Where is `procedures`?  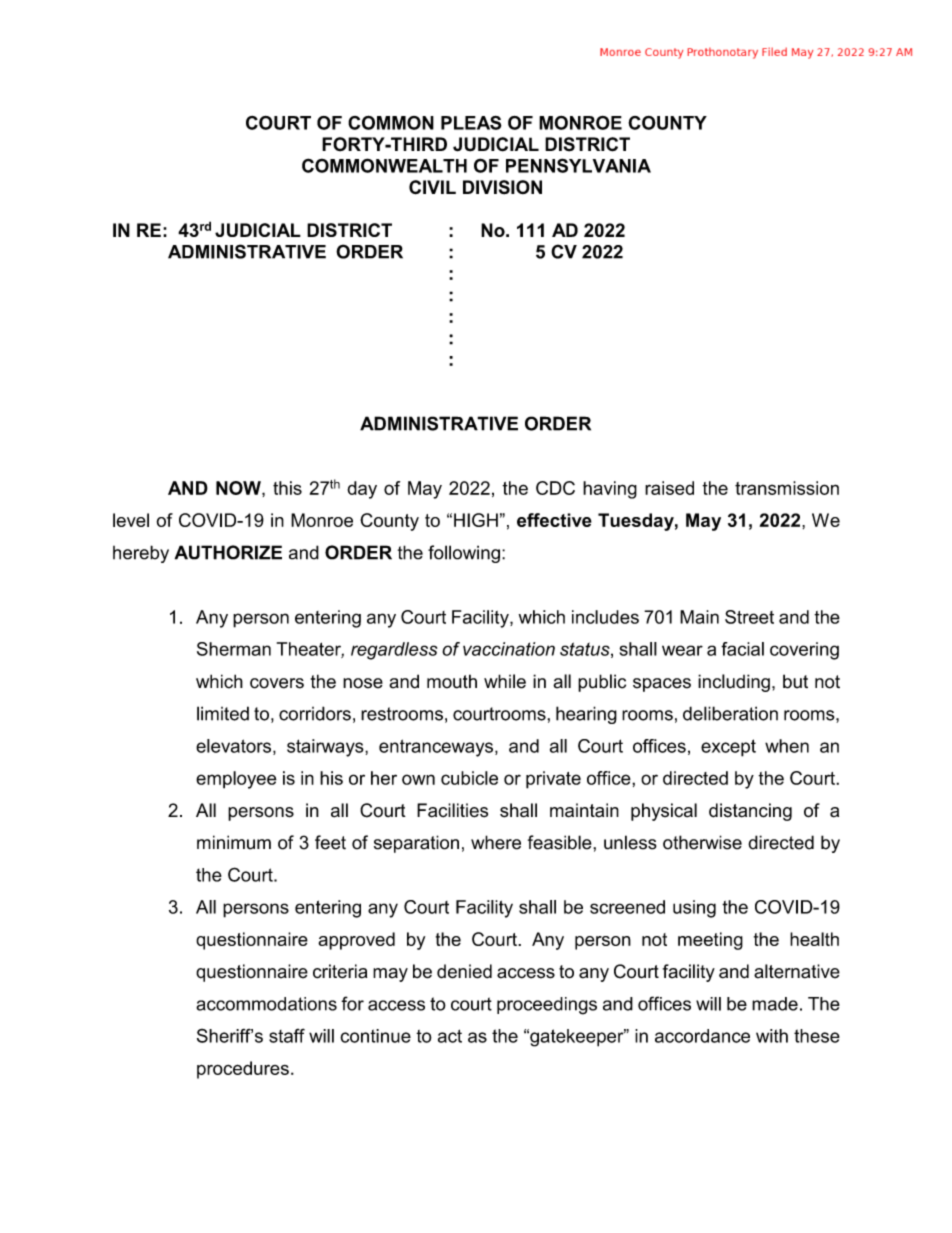
procedures is located at coordinates (243, 1070).
